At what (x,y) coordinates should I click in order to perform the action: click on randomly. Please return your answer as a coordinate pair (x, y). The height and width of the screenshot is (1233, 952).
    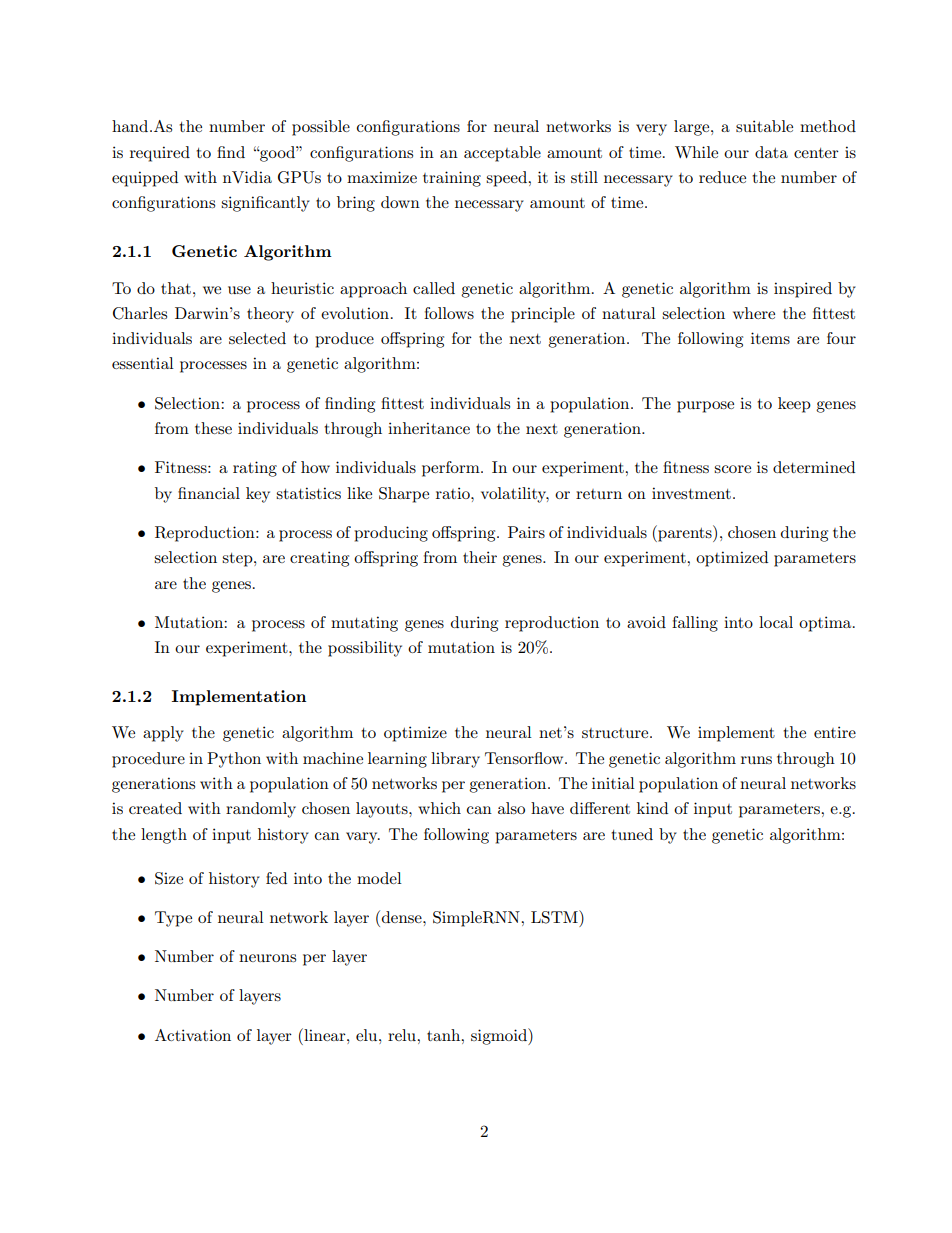
    Looking at the image, I should click on (261, 810).
